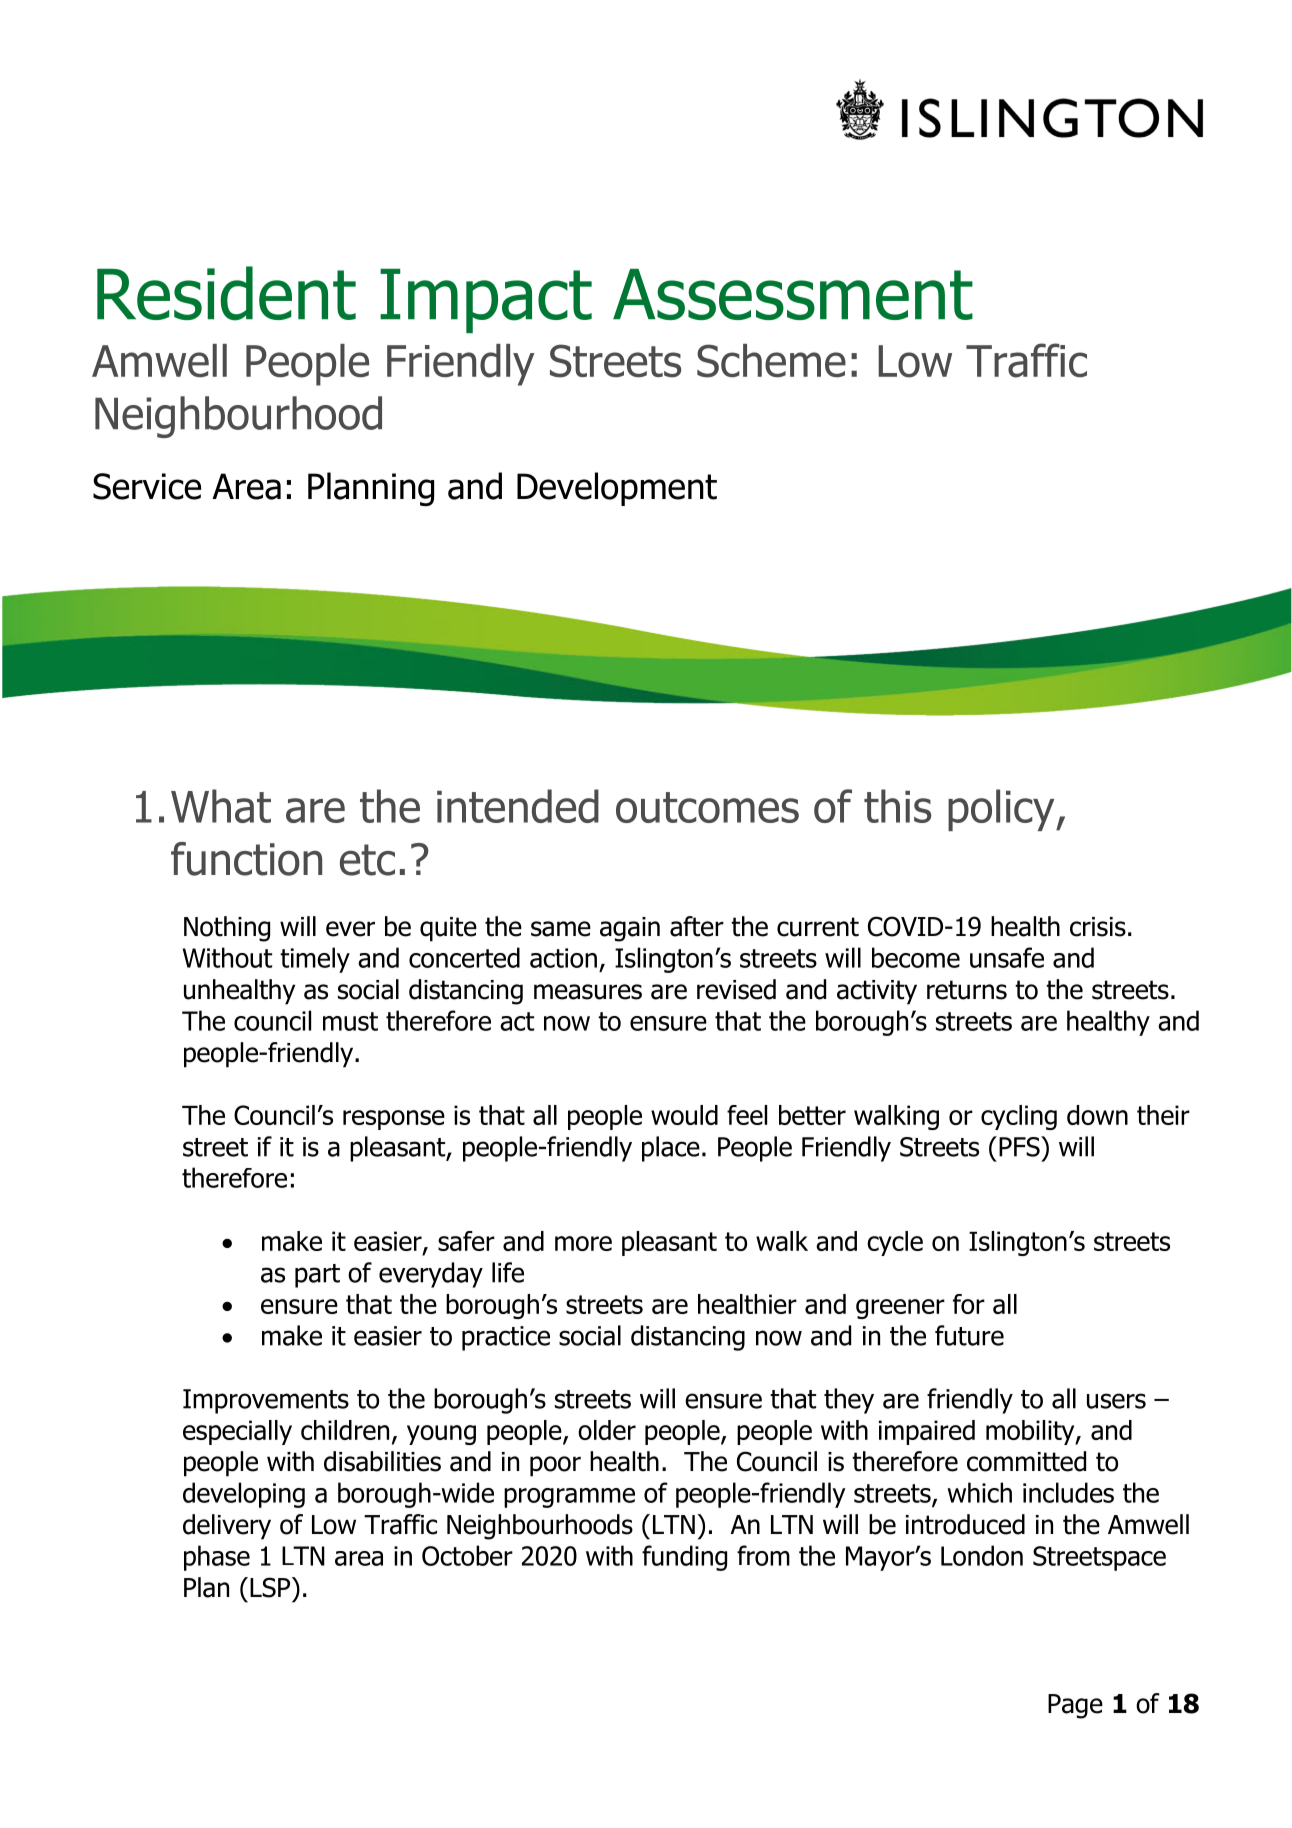 This screenshot has height=1828, width=1292. Describe the element at coordinates (226, 293) in the screenshot. I see `Resident` at that location.
